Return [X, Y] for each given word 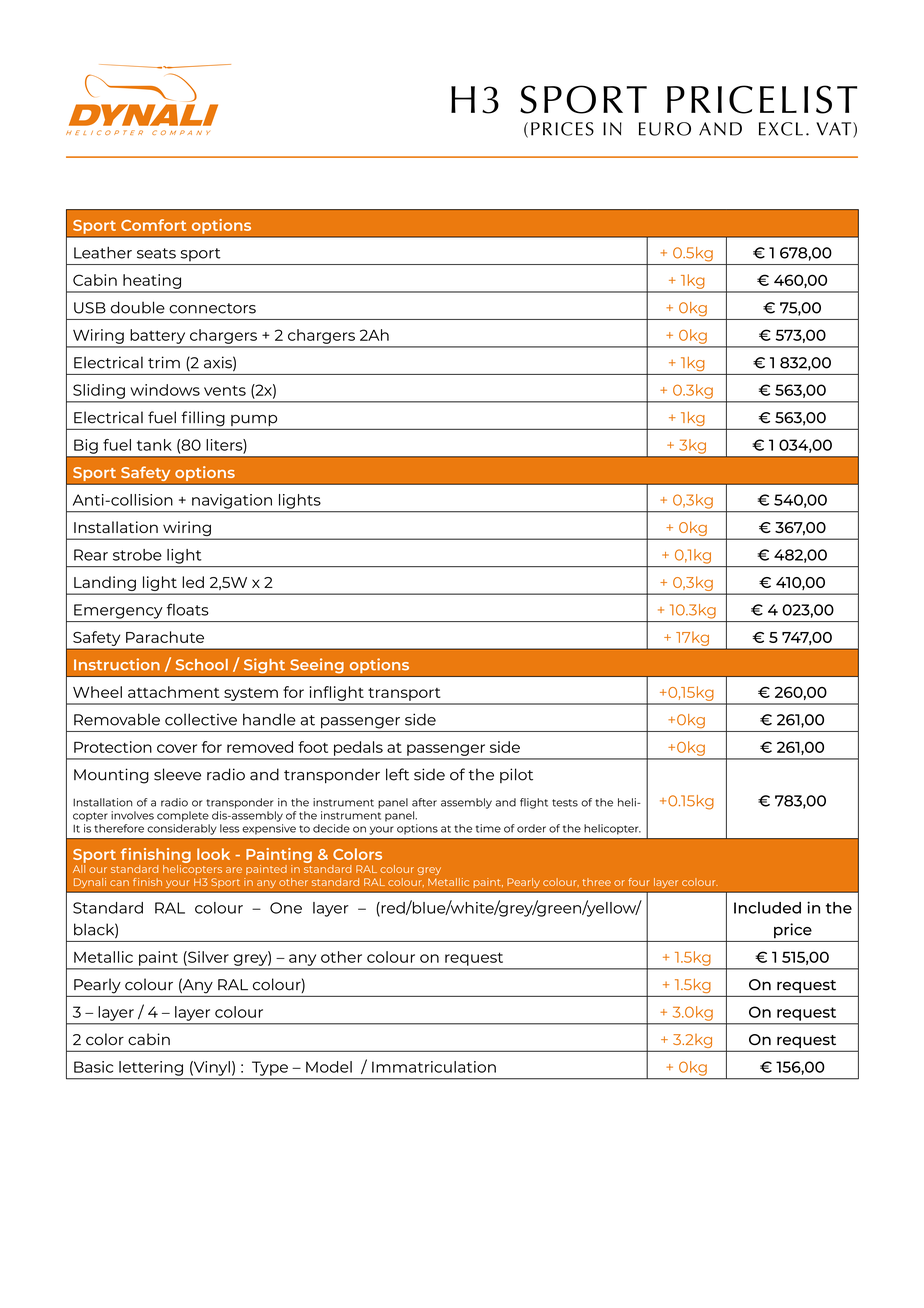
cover [177, 748]
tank [154, 445]
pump [254, 420]
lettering [151, 1068]
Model [329, 1067]
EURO [665, 129]
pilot [516, 775]
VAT [835, 130]
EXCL [781, 129]
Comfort [153, 225]
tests [565, 803]
